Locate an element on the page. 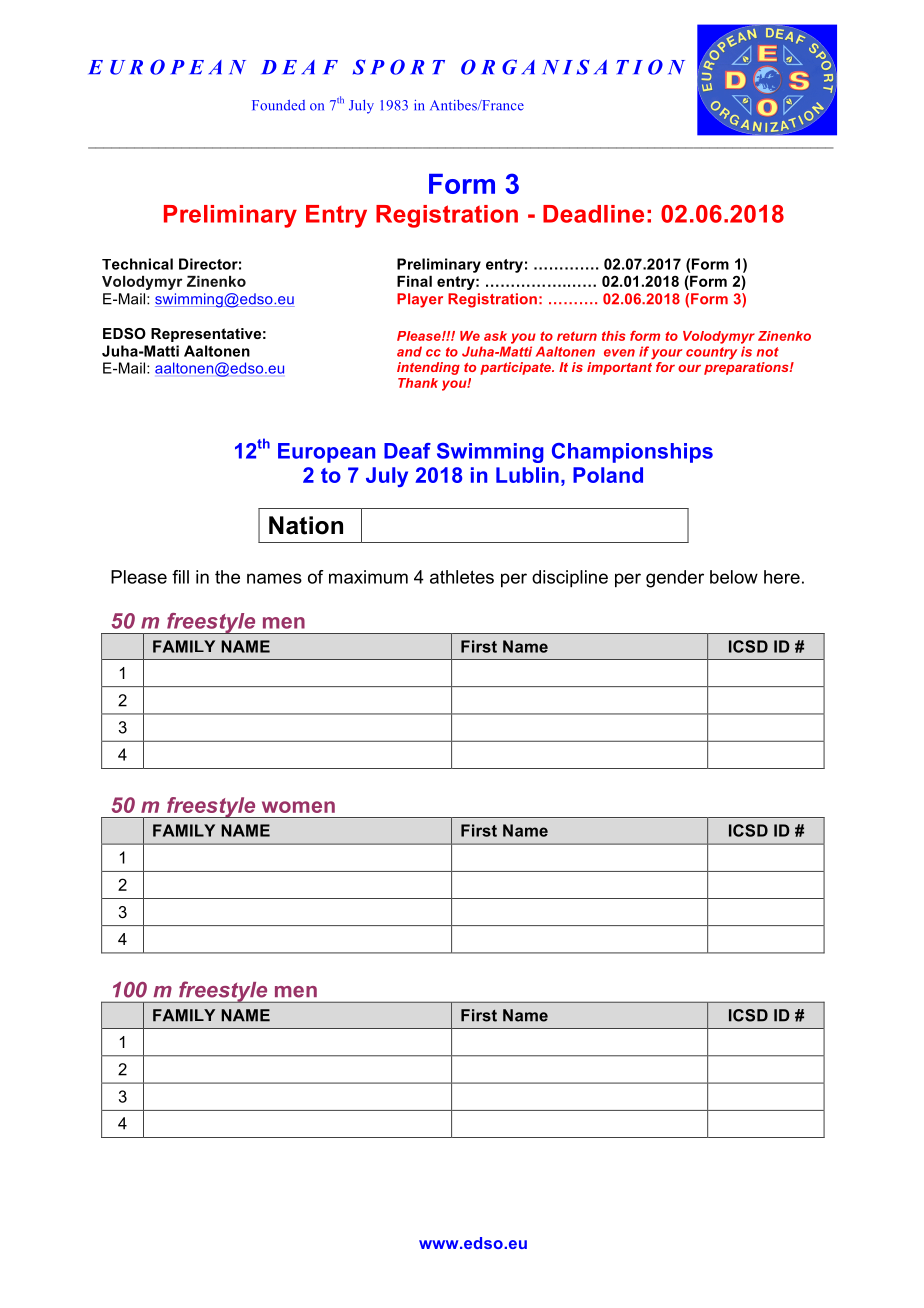 The height and width of the image is (1308, 924). gender is located at coordinates (675, 579).
